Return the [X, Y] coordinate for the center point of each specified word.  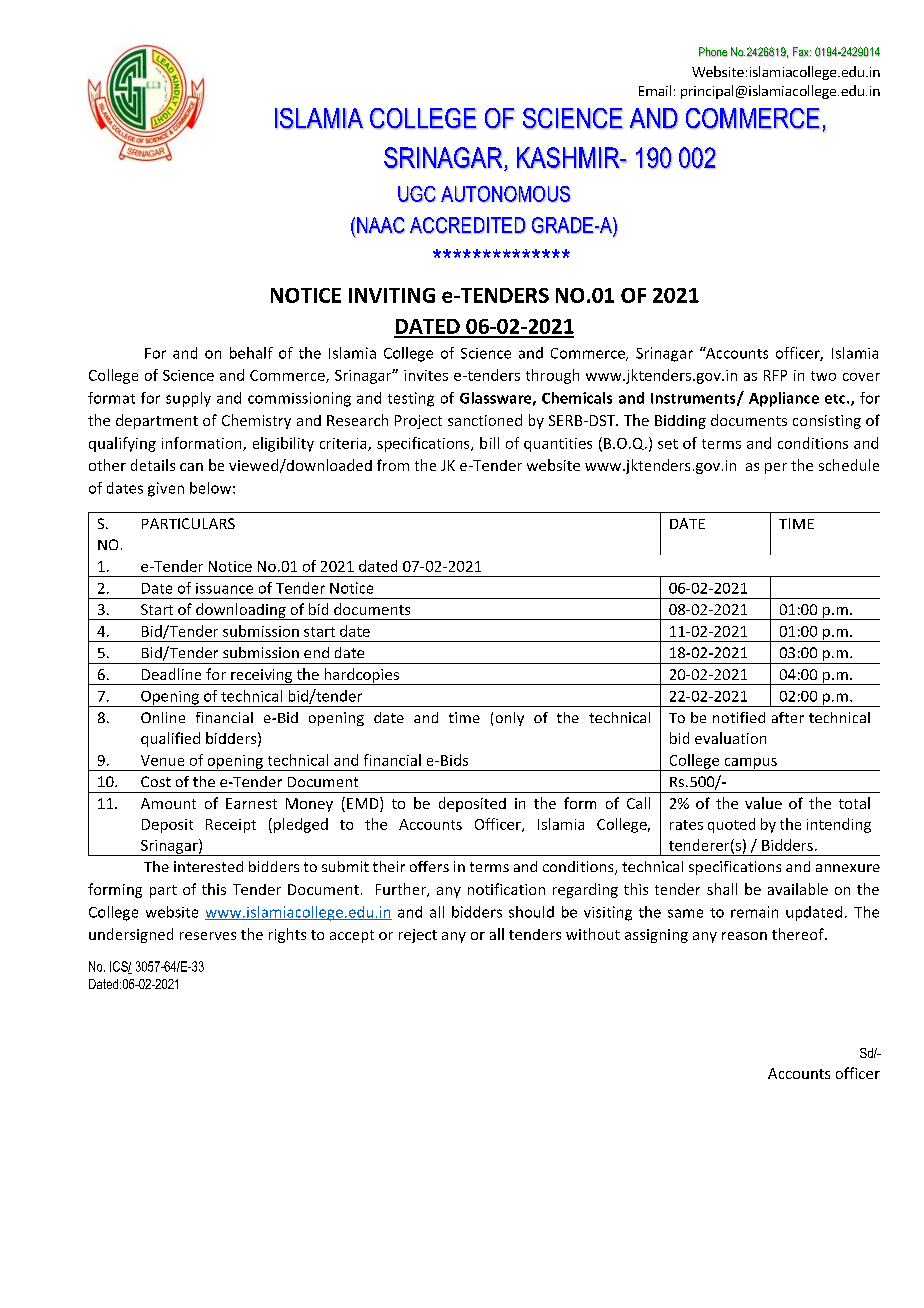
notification [506, 889]
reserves [208, 936]
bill [489, 443]
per [776, 468]
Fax [802, 52]
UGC [417, 194]
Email [655, 90]
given [166, 489]
